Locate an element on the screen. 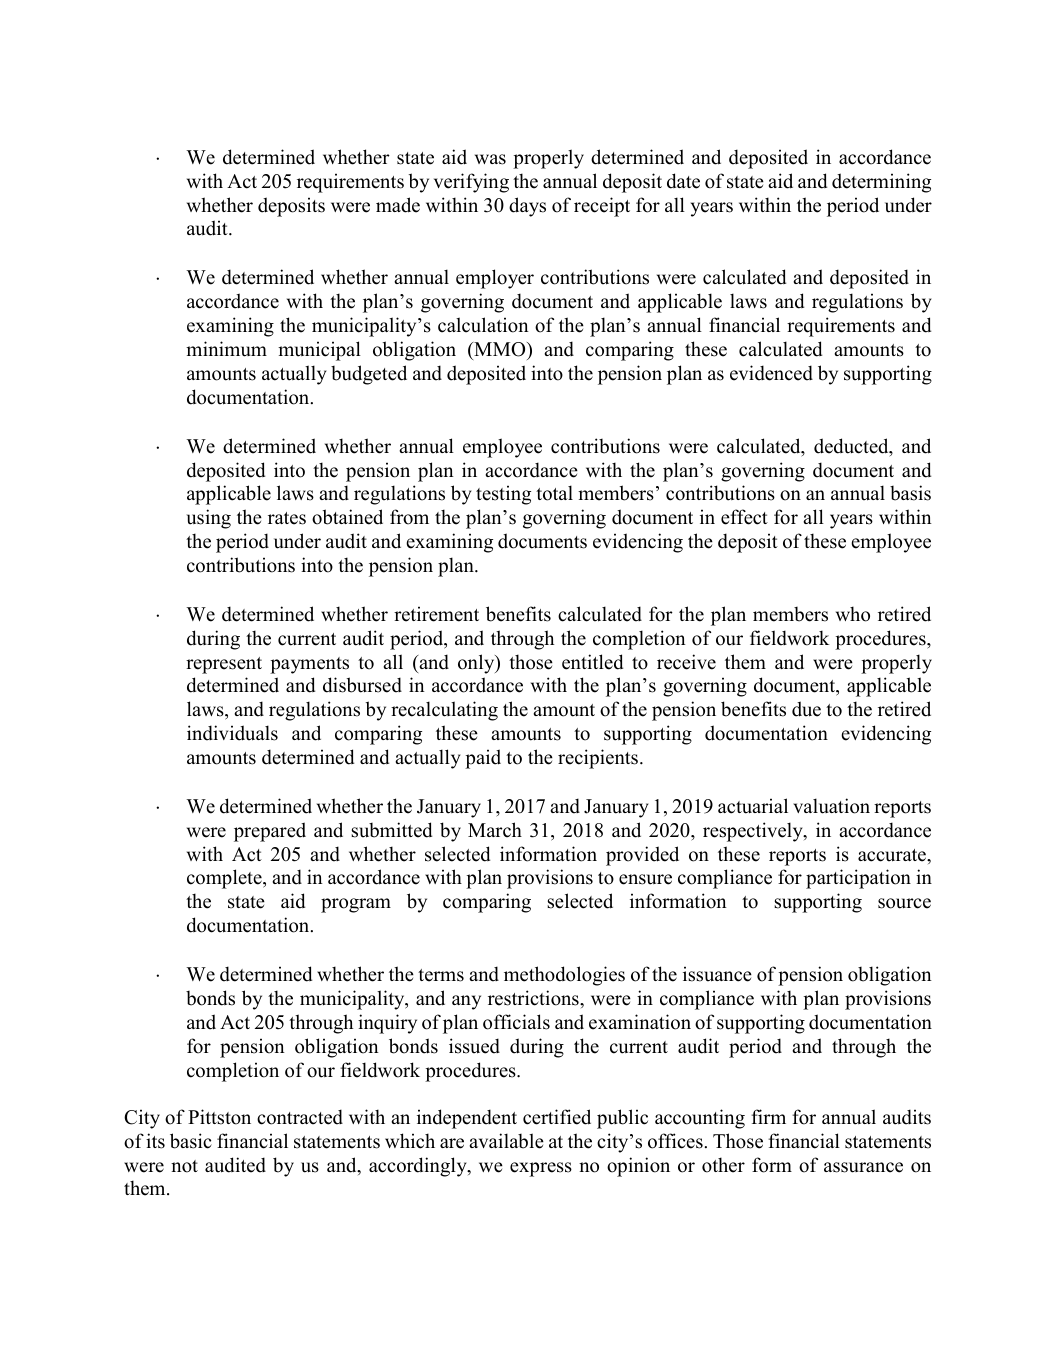 The image size is (1056, 1367). contracted is located at coordinates (300, 1117).
